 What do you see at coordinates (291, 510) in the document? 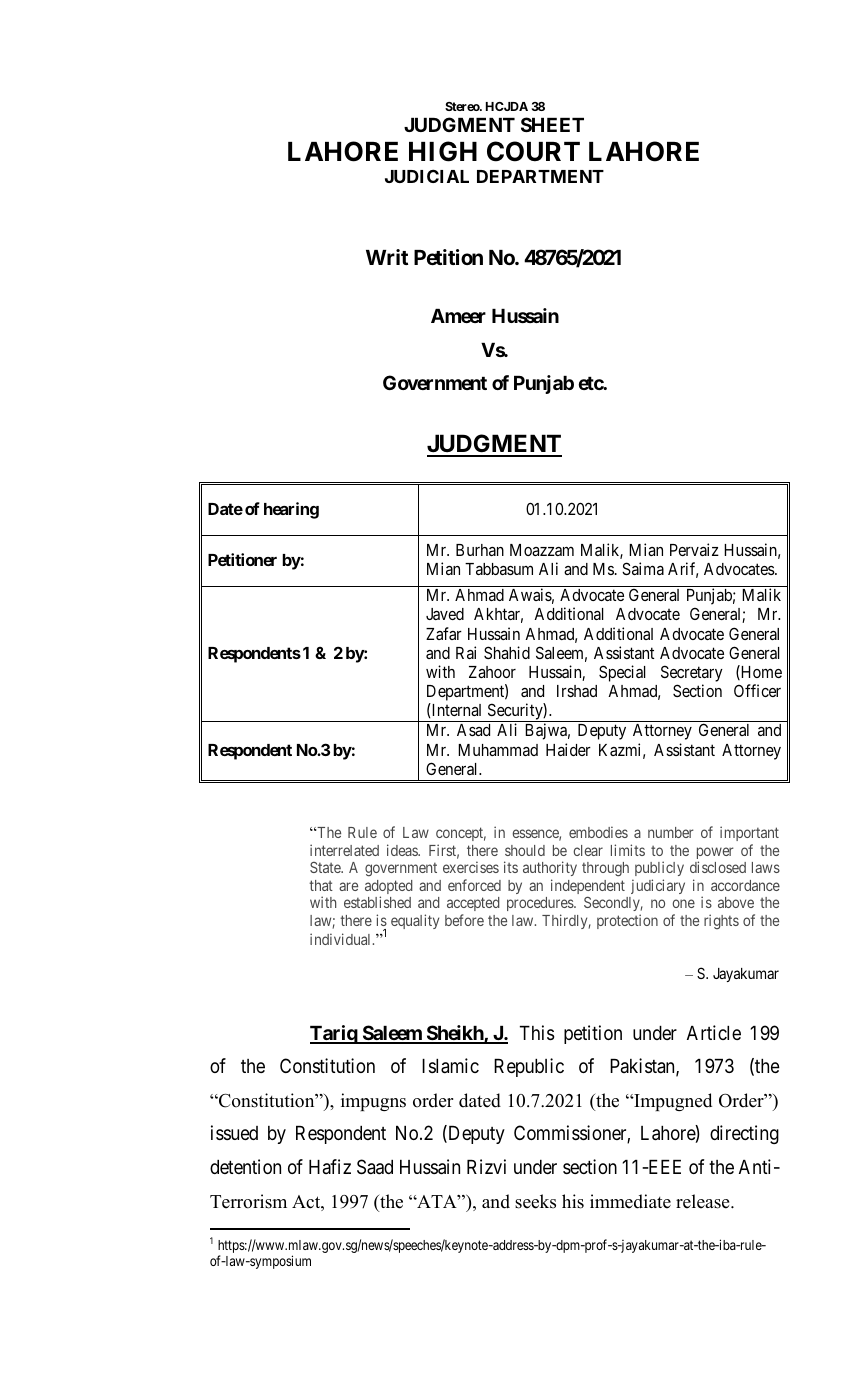
I see `hearing` at bounding box center [291, 510].
